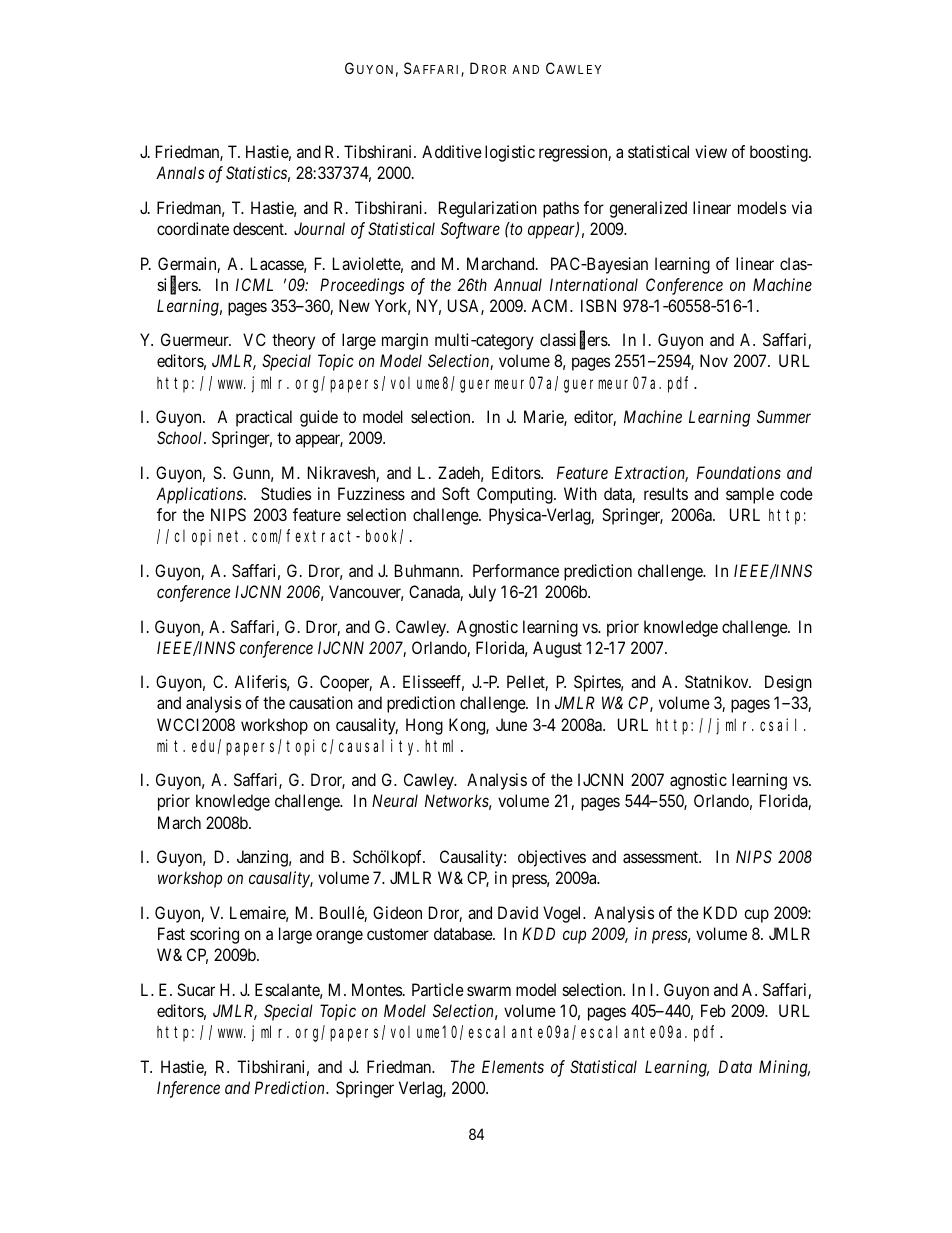  I want to click on Regularization, so click(488, 209).
